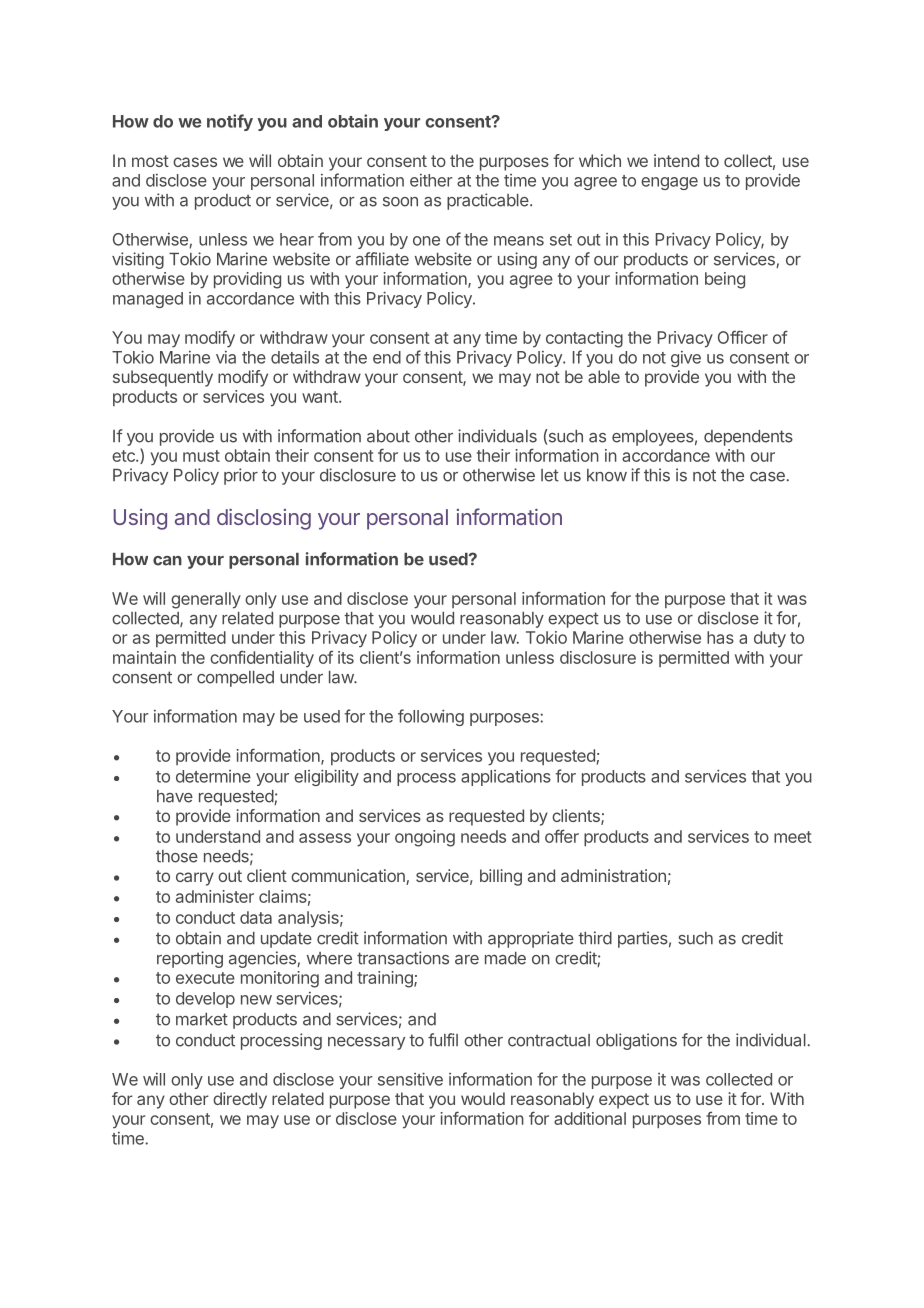 The image size is (924, 1308). I want to click on intend, so click(676, 160).
